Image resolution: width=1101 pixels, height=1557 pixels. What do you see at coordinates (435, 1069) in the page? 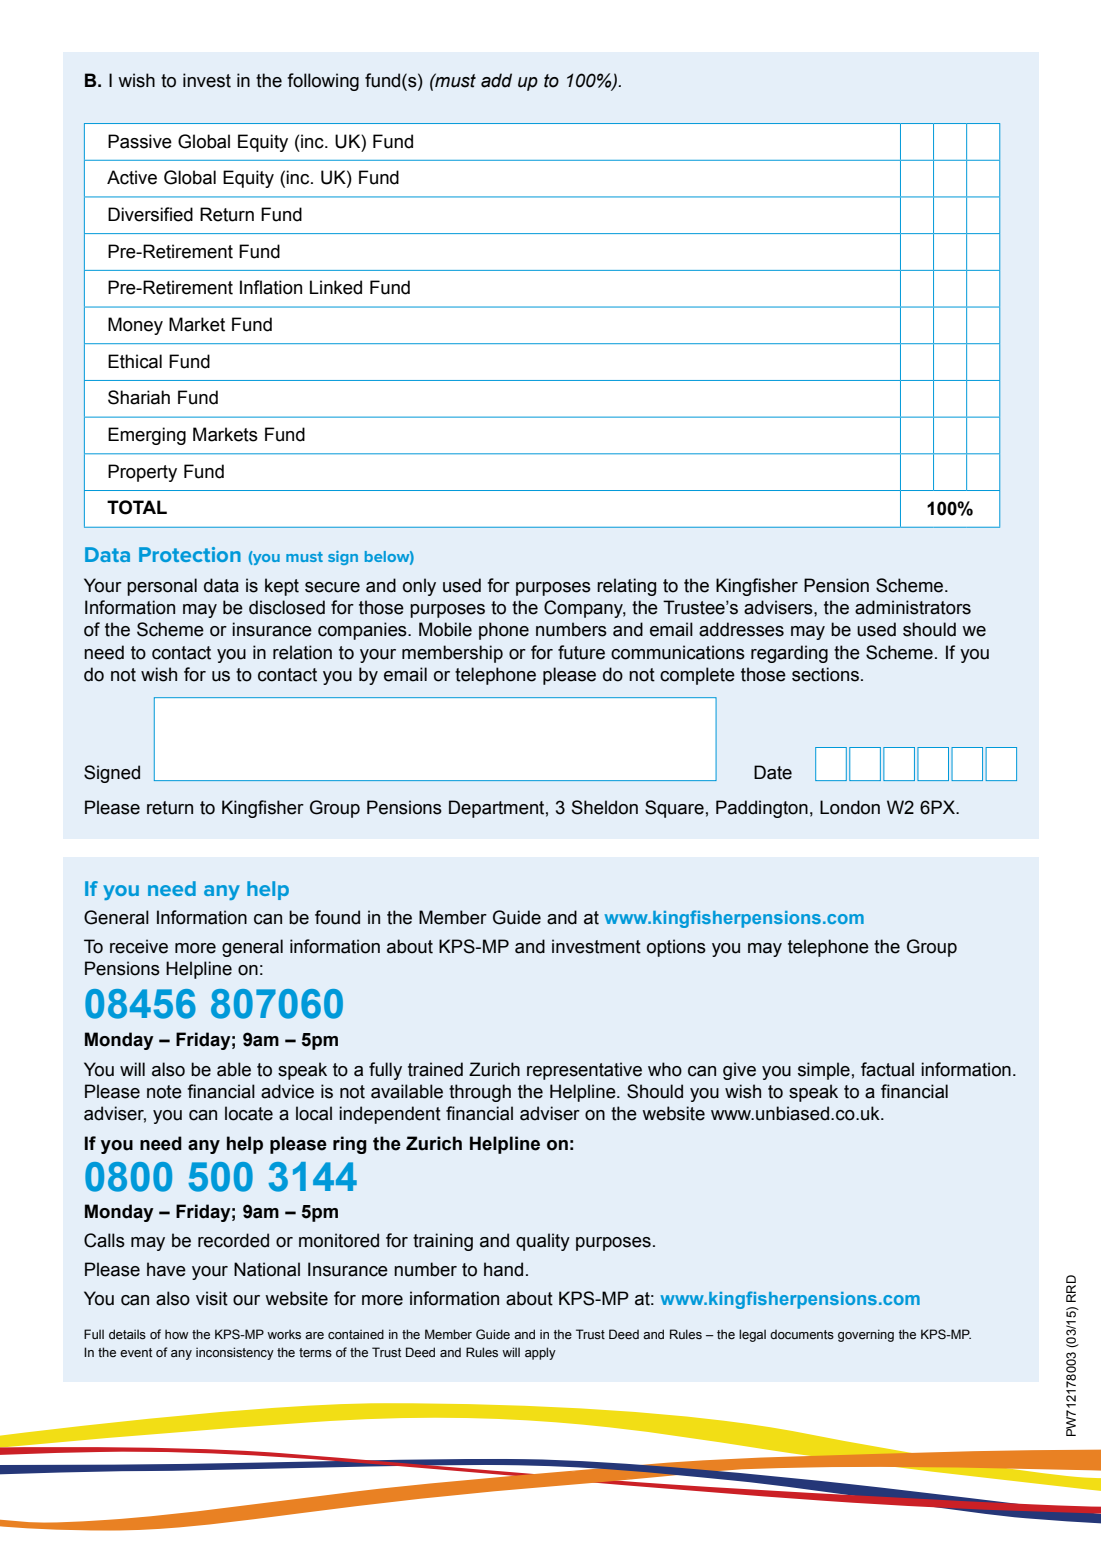
I see `trained` at bounding box center [435, 1069].
